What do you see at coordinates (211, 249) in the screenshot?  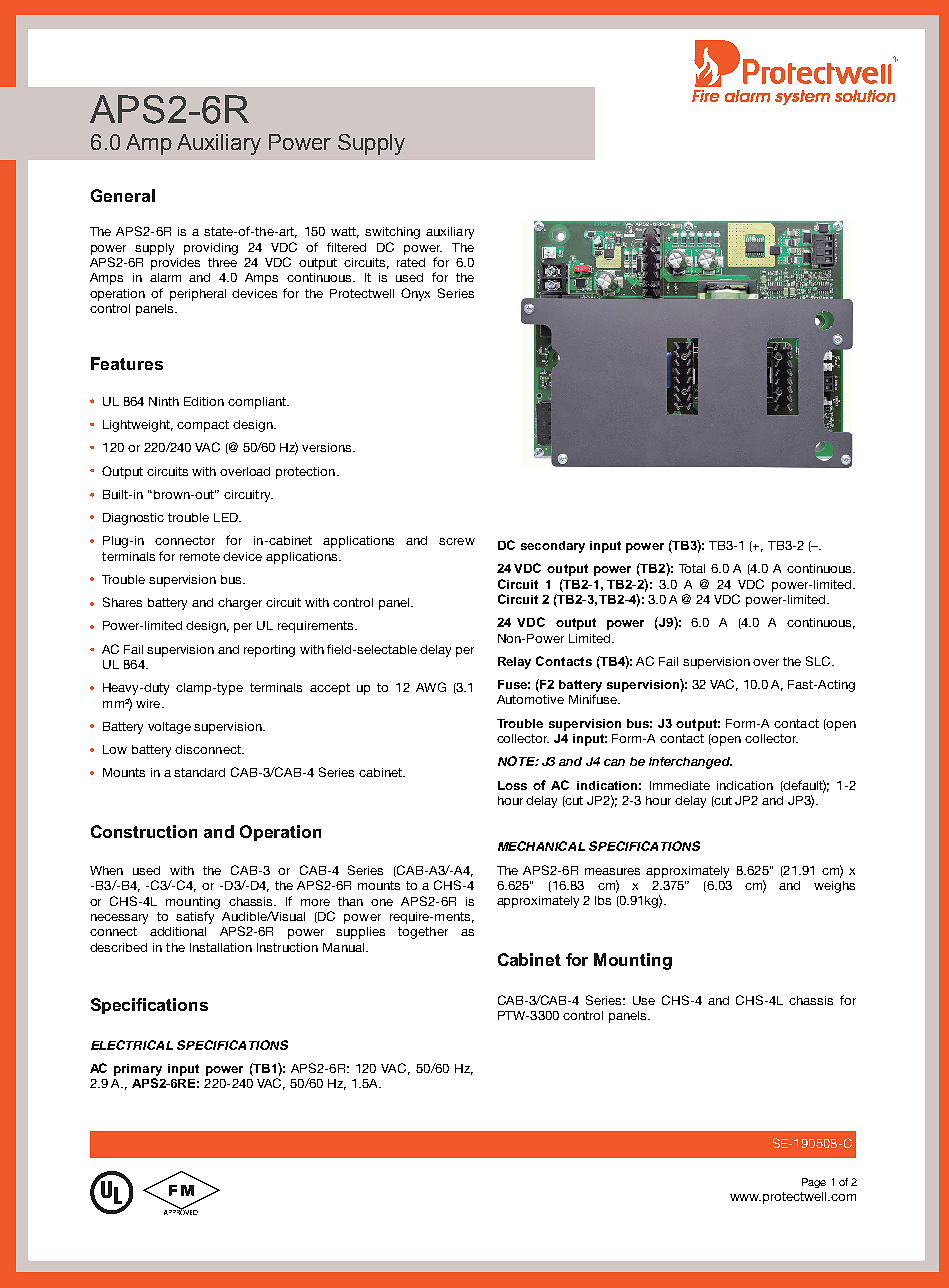 I see `providing` at bounding box center [211, 249].
